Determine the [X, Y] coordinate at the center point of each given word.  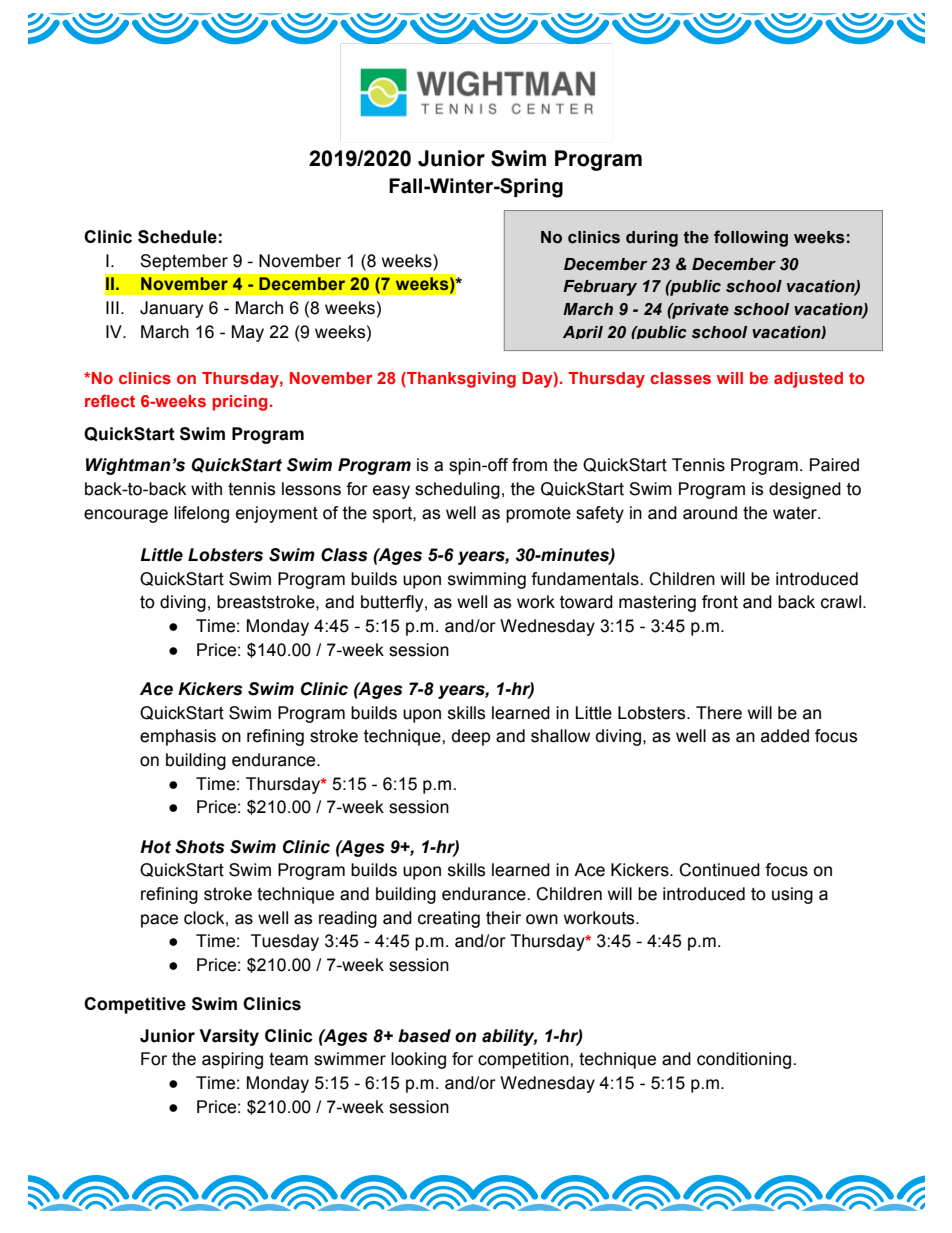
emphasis [178, 737]
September [184, 262]
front [720, 602]
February [600, 288]
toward [586, 602]
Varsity [229, 1037]
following [751, 238]
